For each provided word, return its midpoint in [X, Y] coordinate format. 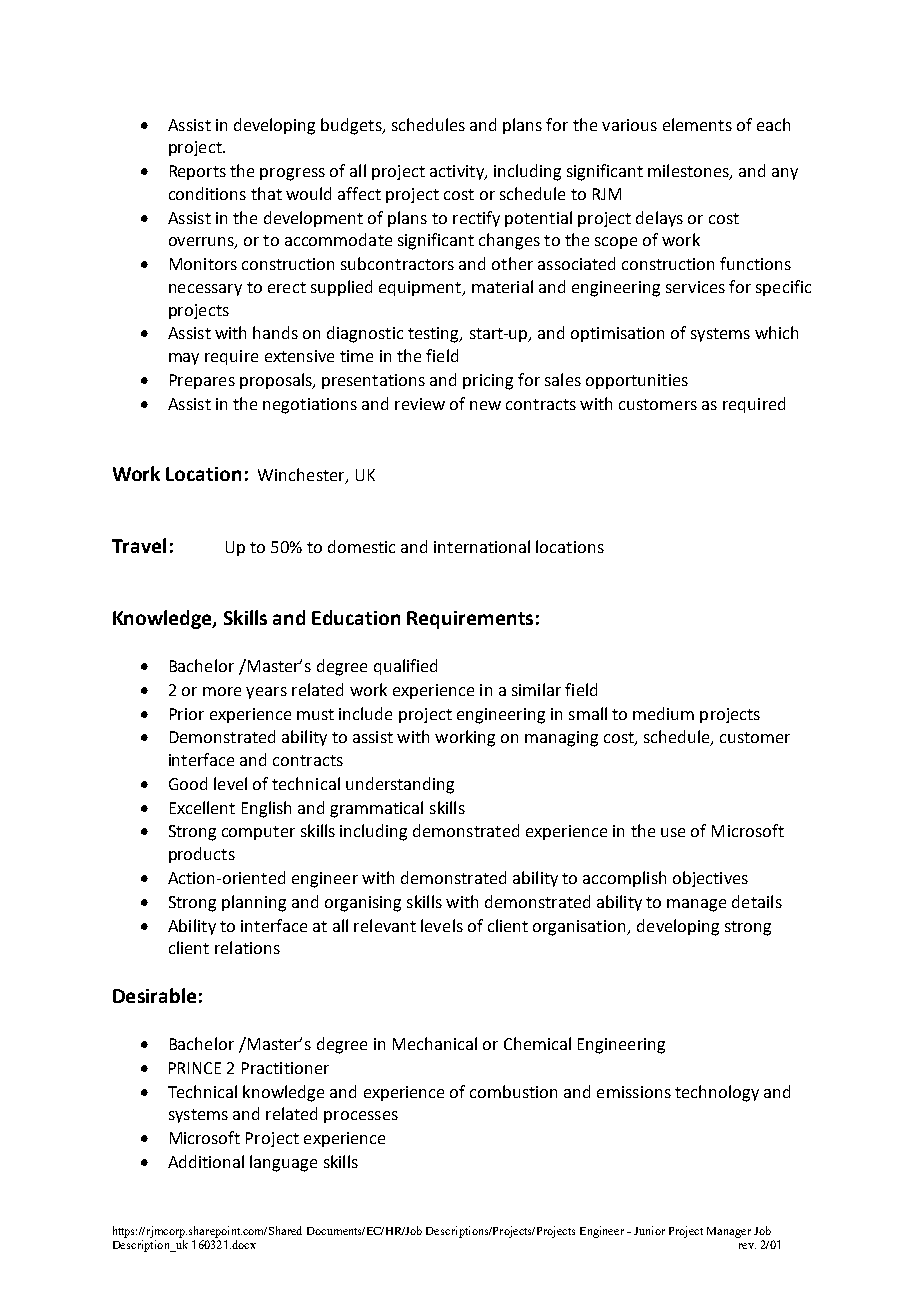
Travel [139, 545]
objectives [710, 879]
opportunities [637, 381]
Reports [198, 172]
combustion [513, 1091]
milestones [689, 172]
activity [458, 172]
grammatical [376, 809]
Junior [649, 1230]
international [482, 546]
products [202, 855]
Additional [206, 1161]
